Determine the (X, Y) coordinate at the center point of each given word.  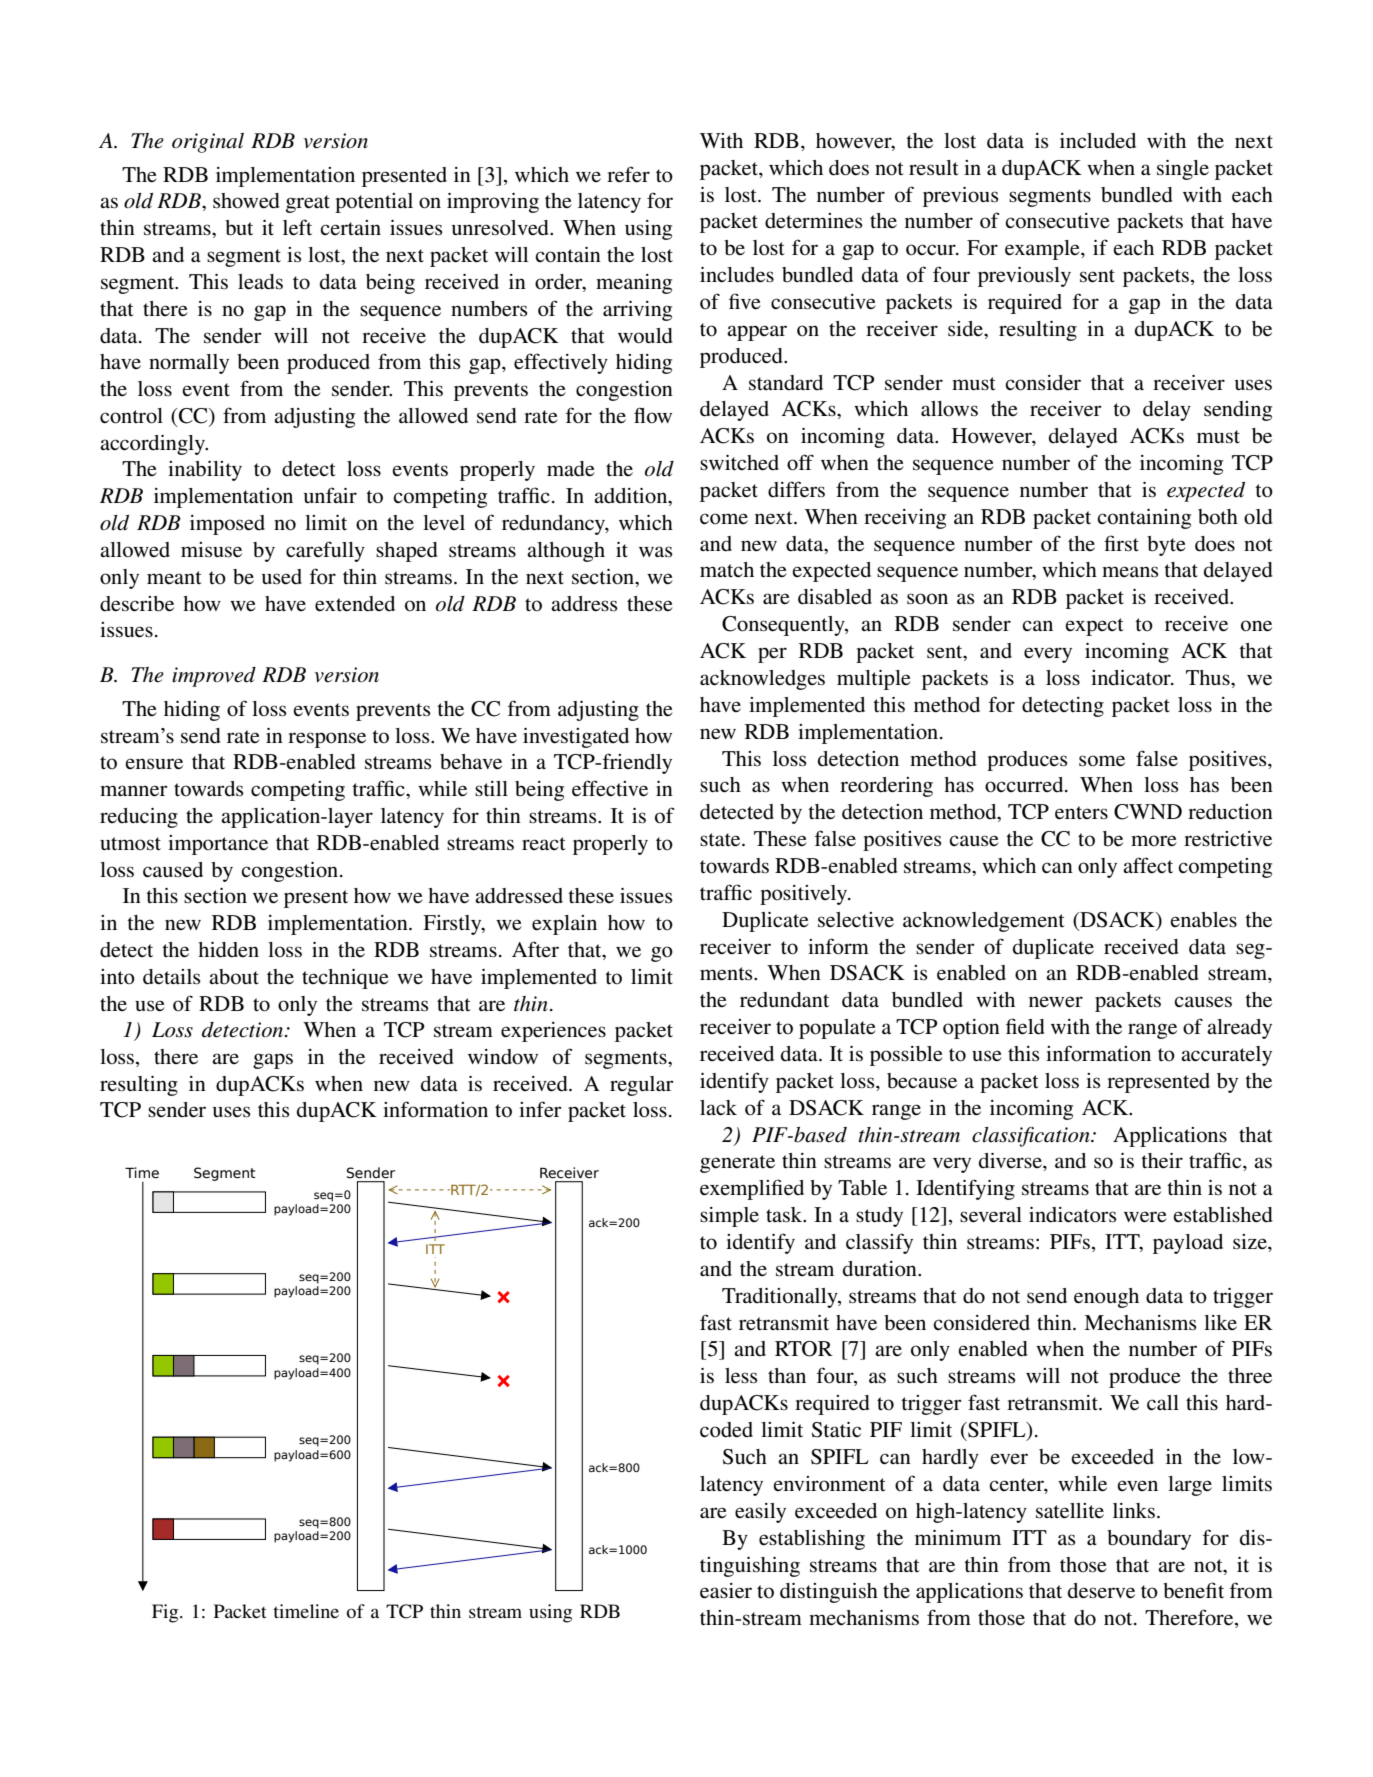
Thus (1209, 677)
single (1183, 170)
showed (246, 201)
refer (628, 174)
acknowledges (762, 680)
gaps (273, 1061)
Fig (166, 1613)
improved (214, 677)
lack (718, 1108)
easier (726, 1591)
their (1162, 1161)
